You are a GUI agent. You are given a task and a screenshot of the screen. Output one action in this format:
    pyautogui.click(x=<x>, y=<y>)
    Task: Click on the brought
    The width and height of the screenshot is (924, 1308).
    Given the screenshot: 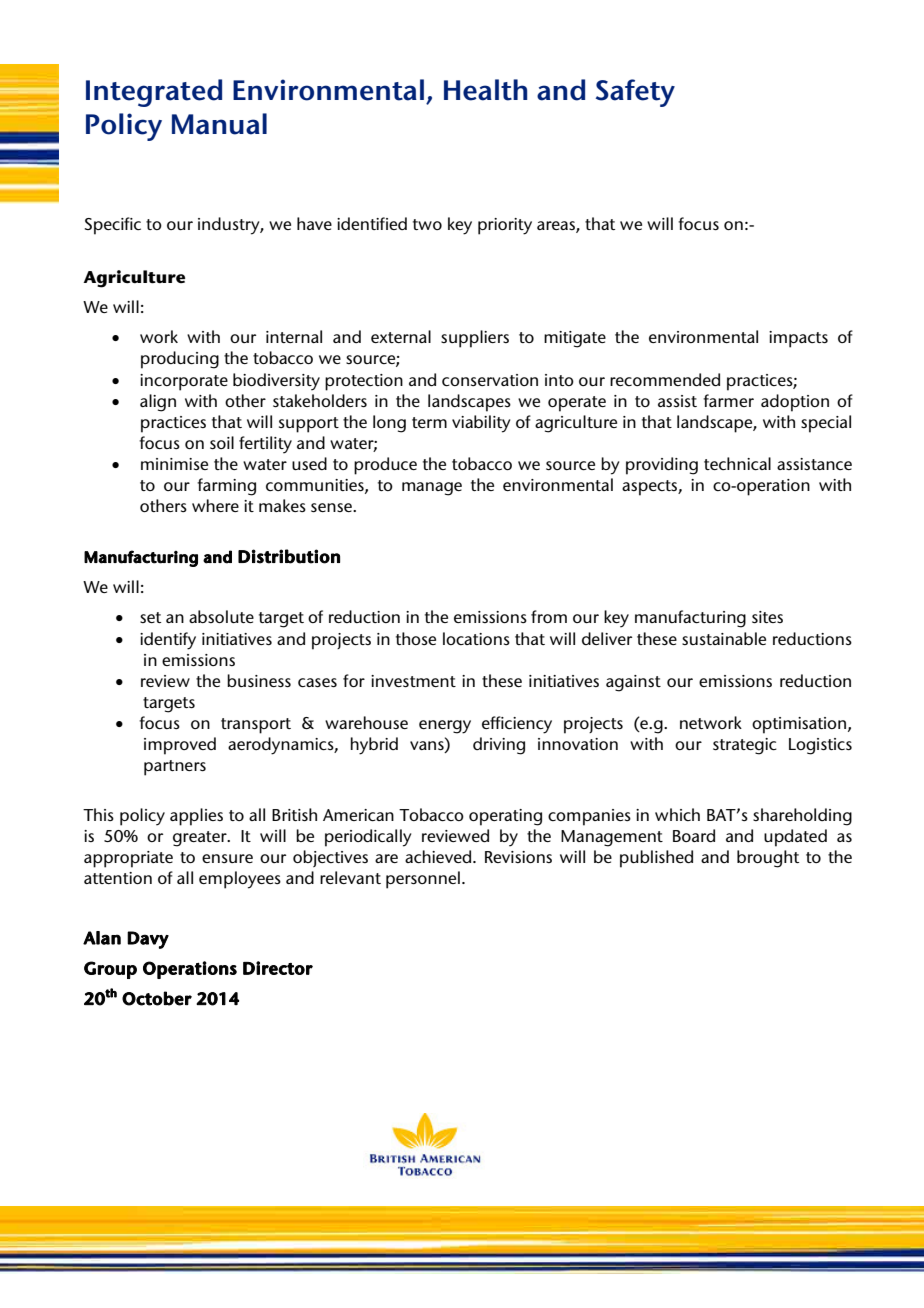 What is the action you would take?
    pyautogui.click(x=768, y=859)
